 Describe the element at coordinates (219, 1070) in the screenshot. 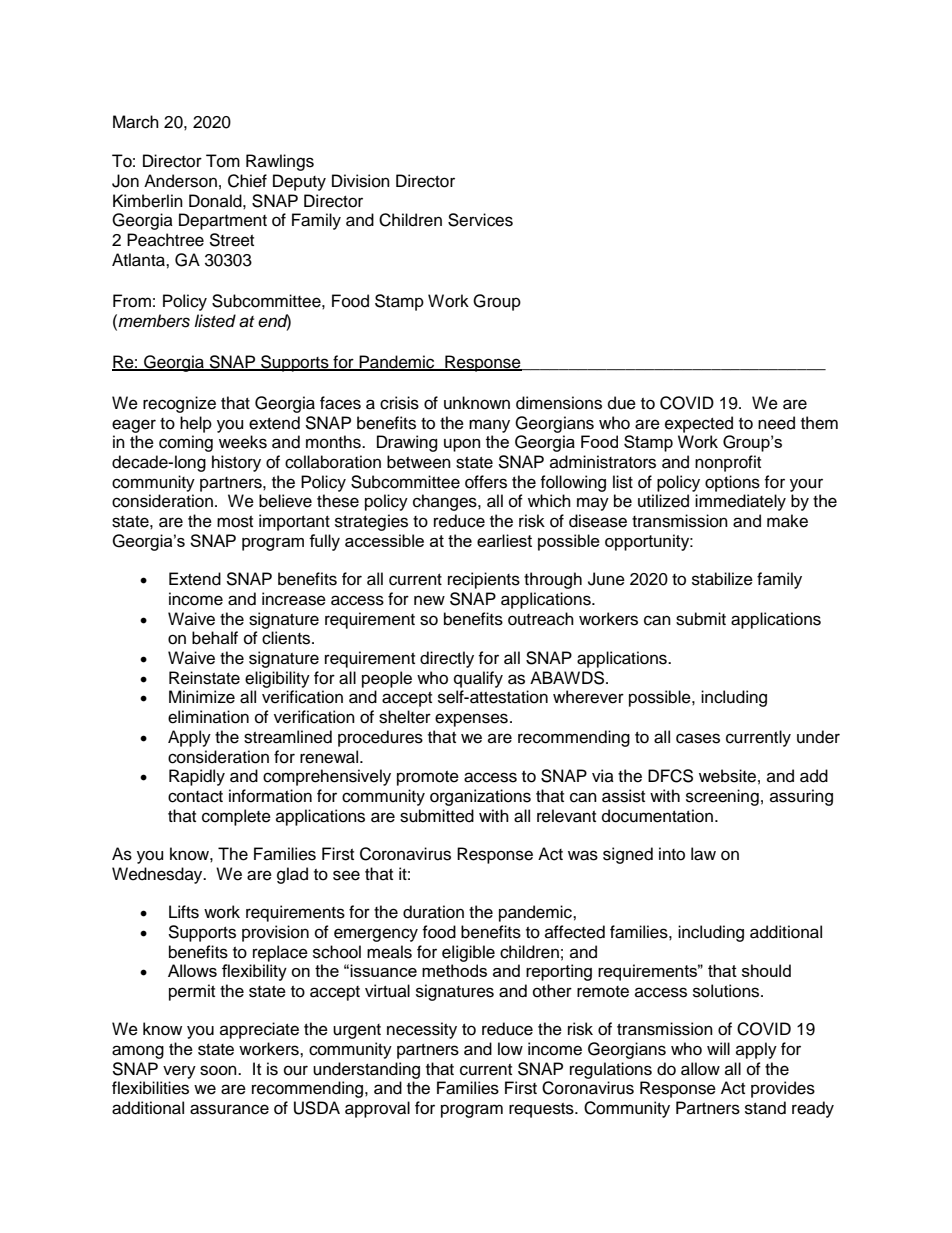

I see `soon` at that location.
